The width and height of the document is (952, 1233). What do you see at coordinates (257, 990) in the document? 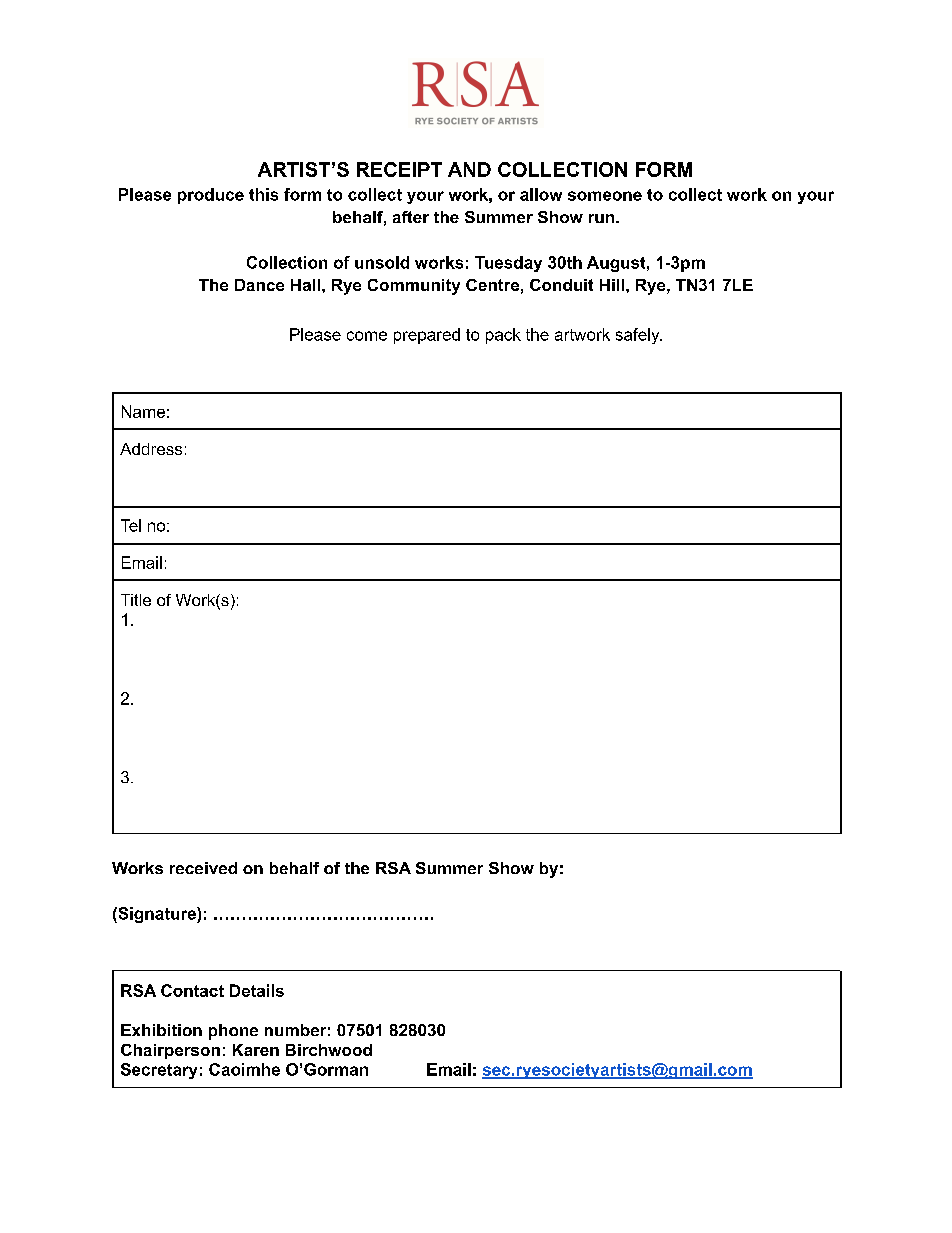
I see `Details` at bounding box center [257, 990].
